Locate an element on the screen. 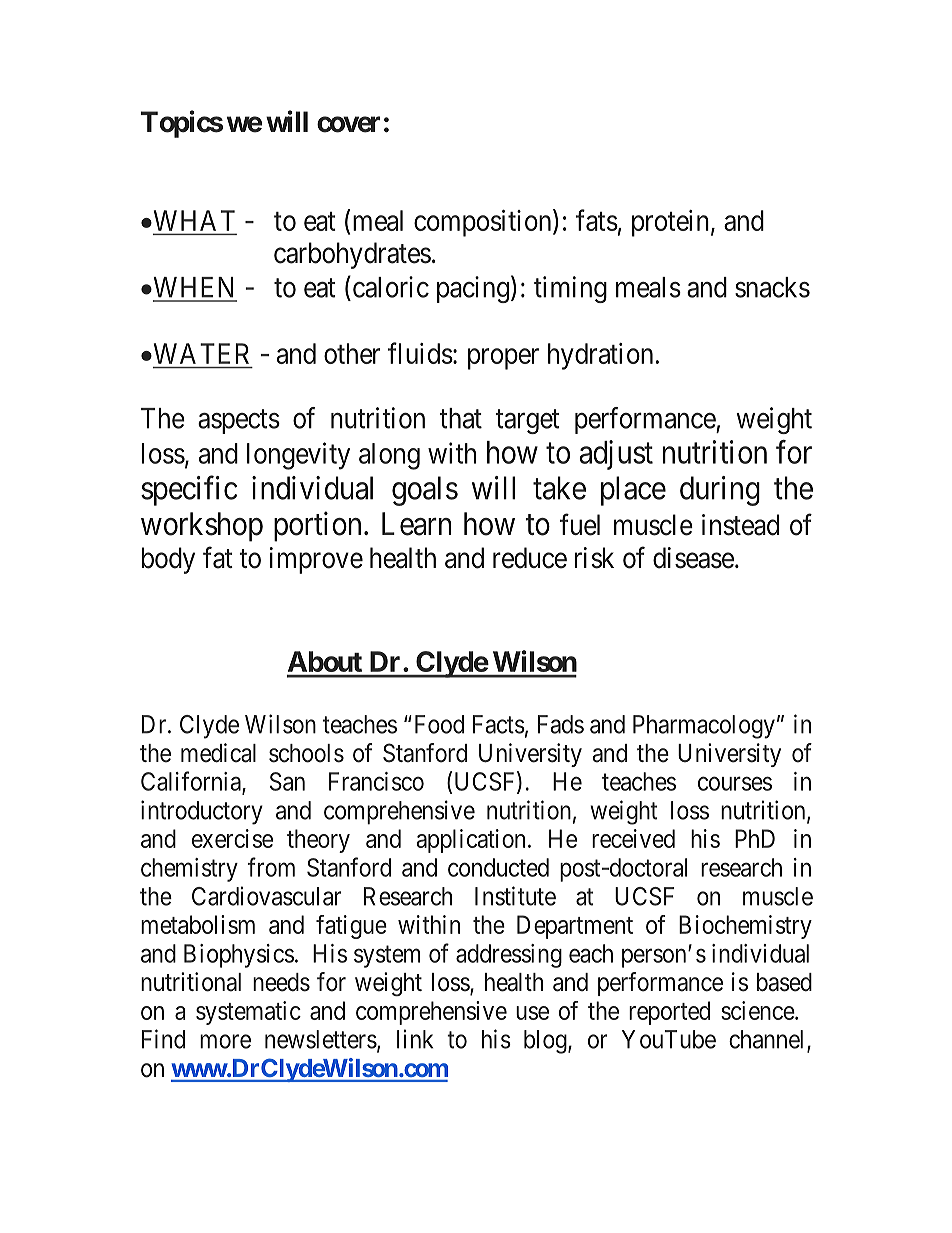 This screenshot has height=1233, width=952. fats is located at coordinates (597, 220).
